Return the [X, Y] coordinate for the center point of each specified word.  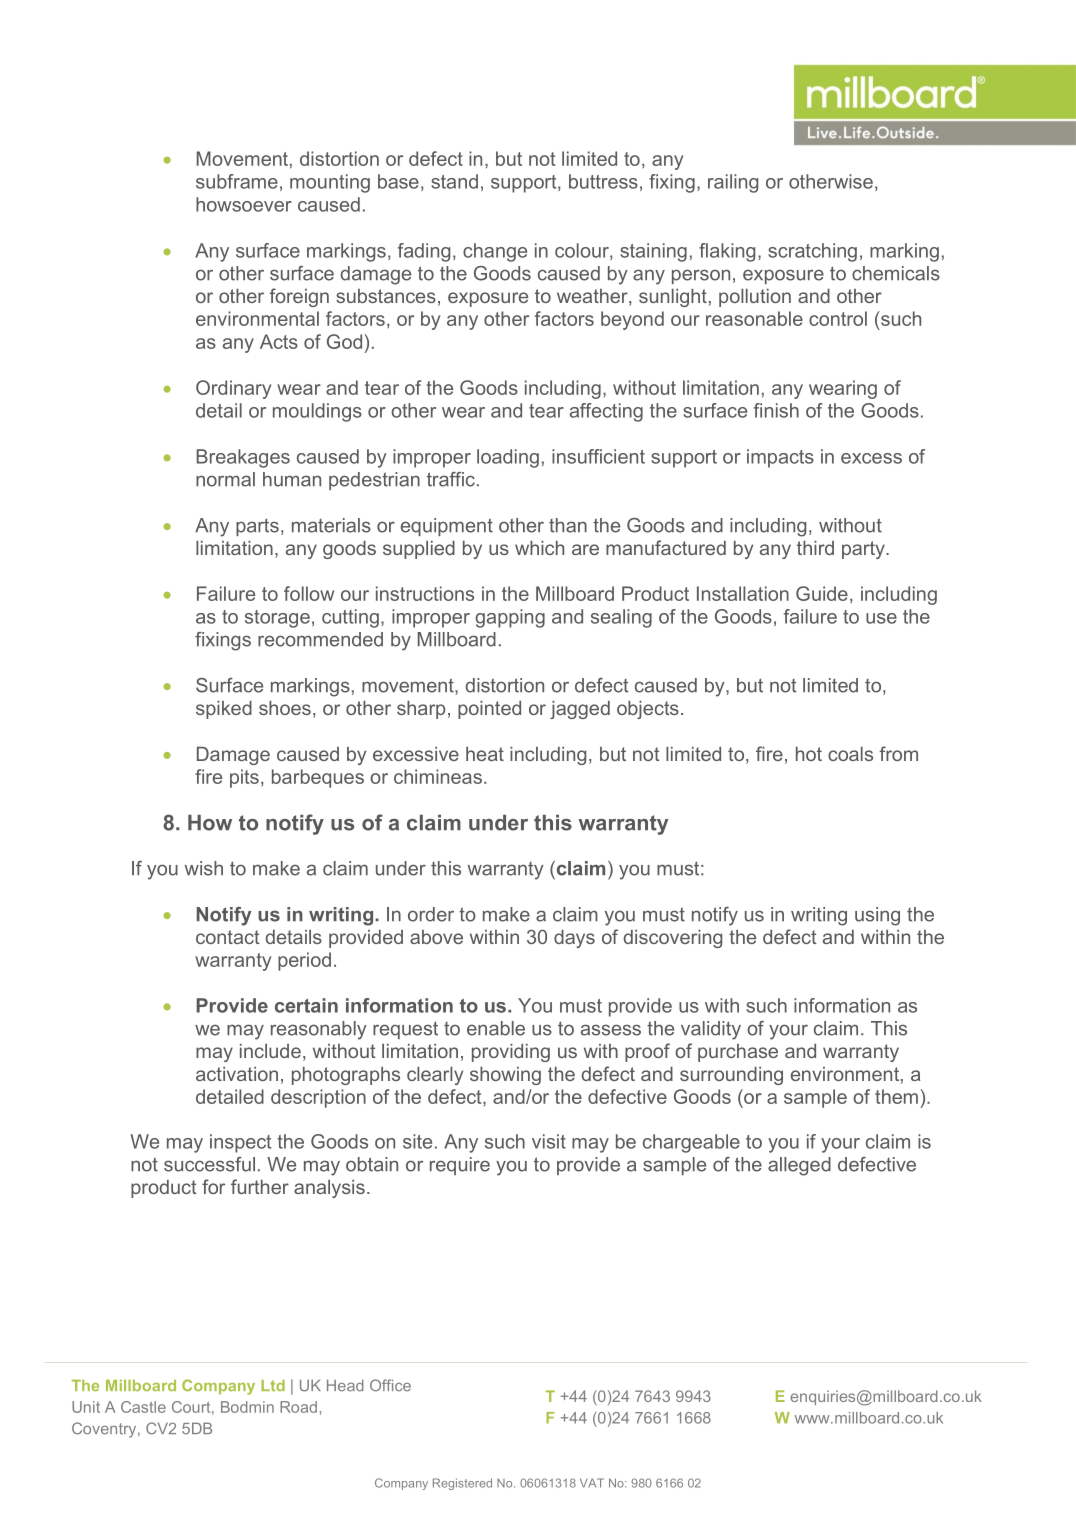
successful [209, 1164]
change [495, 252]
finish [776, 410]
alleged [799, 1166]
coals [850, 754]
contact [228, 937]
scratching [812, 252]
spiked [224, 710]
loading [508, 458]
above [436, 937]
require [460, 1166]
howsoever [244, 204]
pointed [489, 710]
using [877, 916]
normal [225, 479]
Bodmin [247, 1407]
